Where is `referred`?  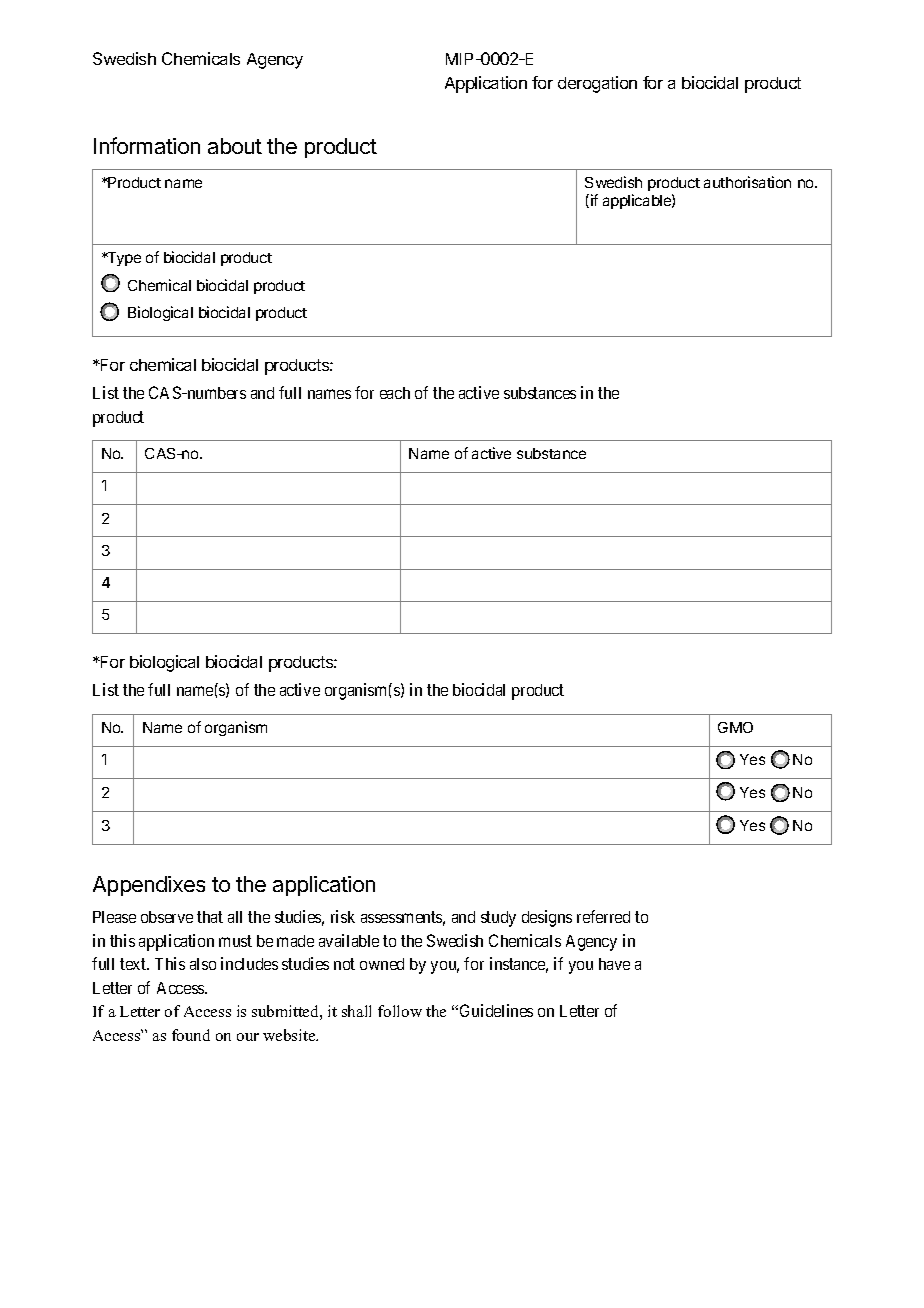
referred is located at coordinates (603, 916).
